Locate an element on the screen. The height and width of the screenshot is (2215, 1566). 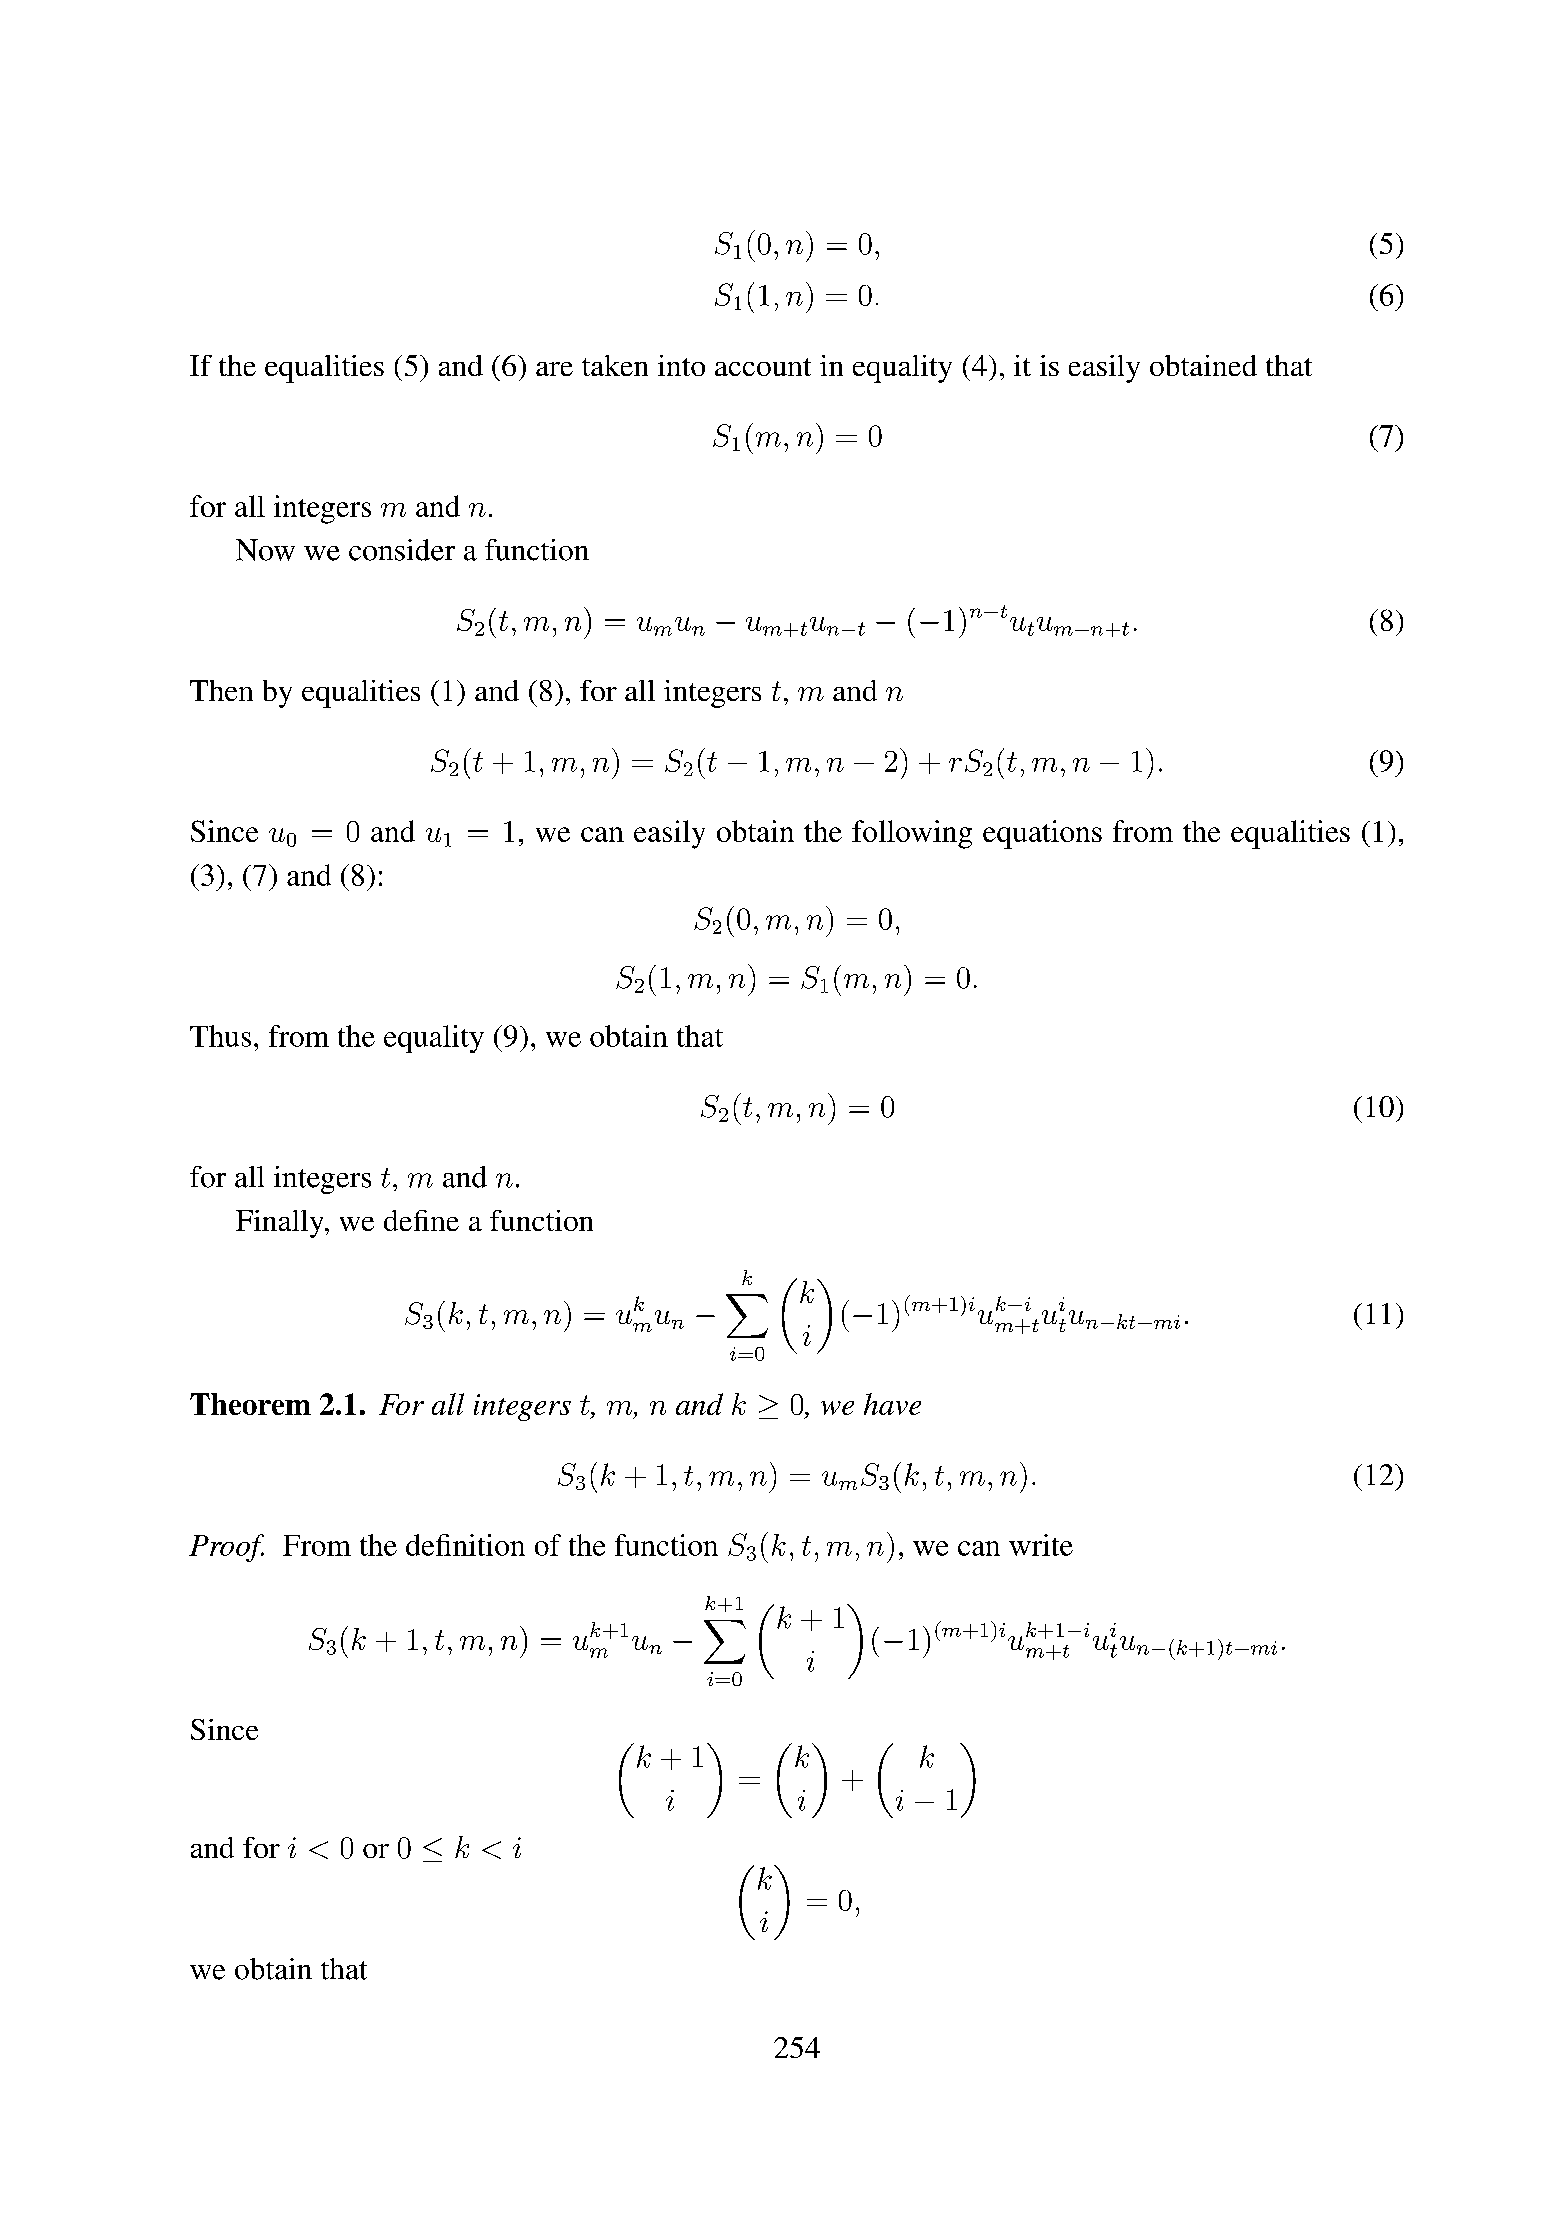
taken is located at coordinates (615, 365).
